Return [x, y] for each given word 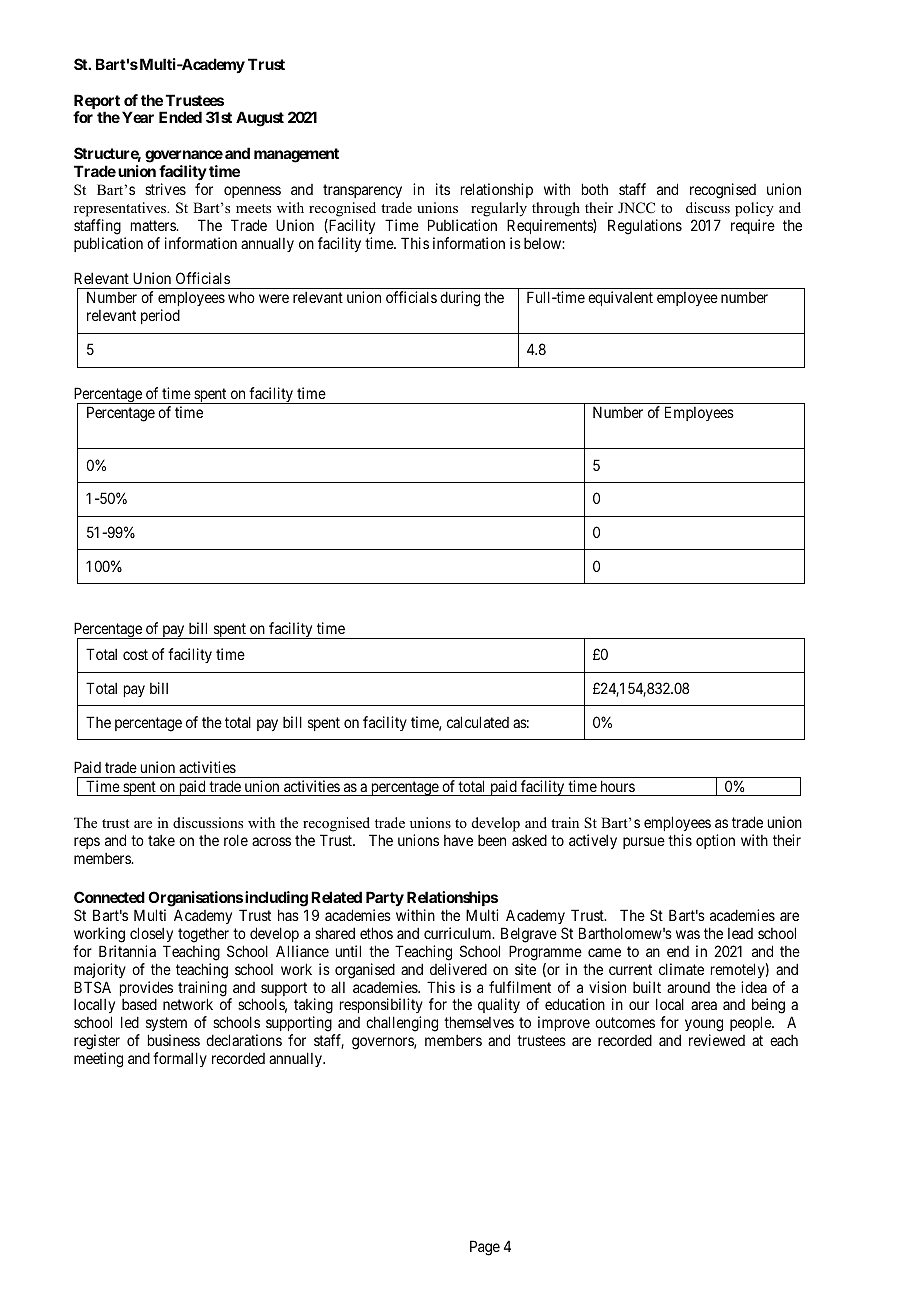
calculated [478, 722]
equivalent [620, 298]
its [443, 189]
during [460, 299]
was [688, 934]
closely [151, 934]
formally [180, 1059]
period [160, 316]
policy [754, 209]
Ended [180, 117]
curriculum [459, 933]
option [715, 841]
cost [135, 654]
